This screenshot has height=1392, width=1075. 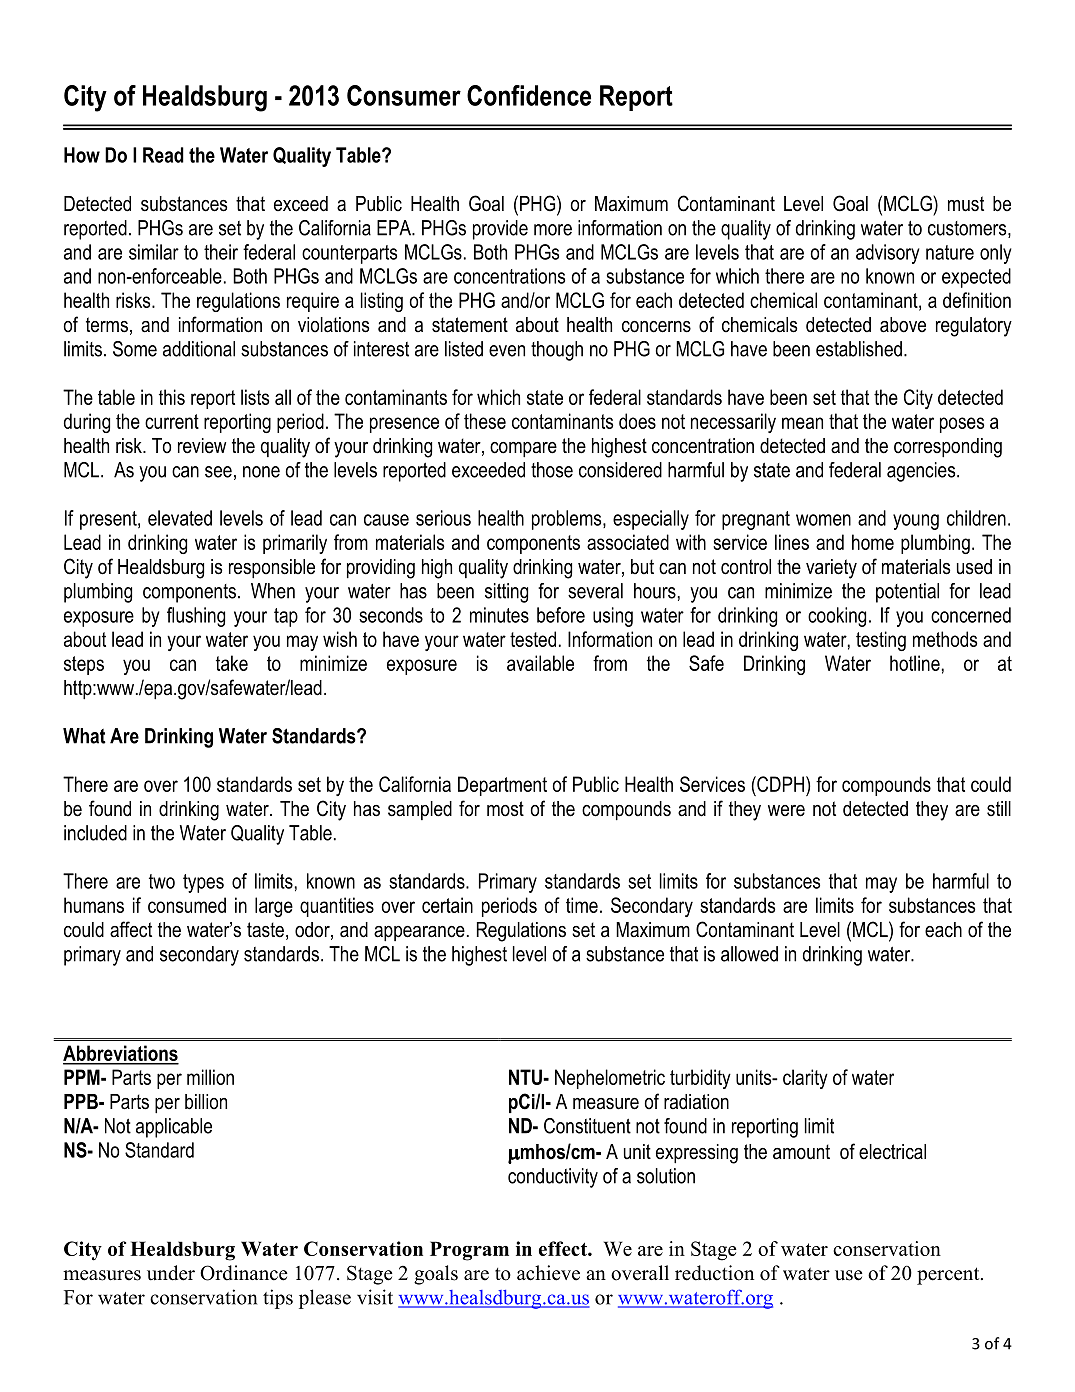 What do you see at coordinates (163, 155) in the screenshot?
I see `Read` at bounding box center [163, 155].
